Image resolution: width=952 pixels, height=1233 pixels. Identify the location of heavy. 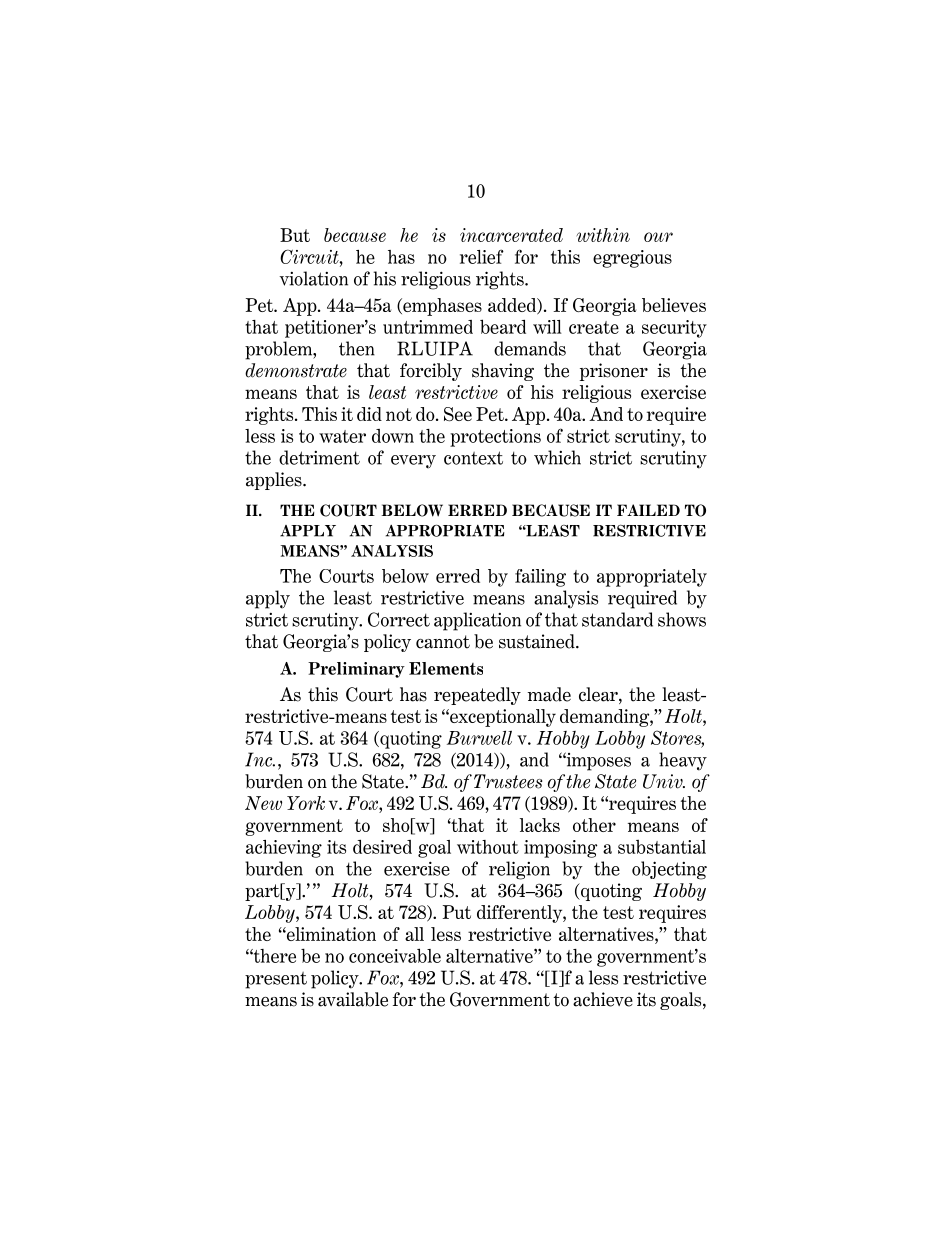
(683, 761).
